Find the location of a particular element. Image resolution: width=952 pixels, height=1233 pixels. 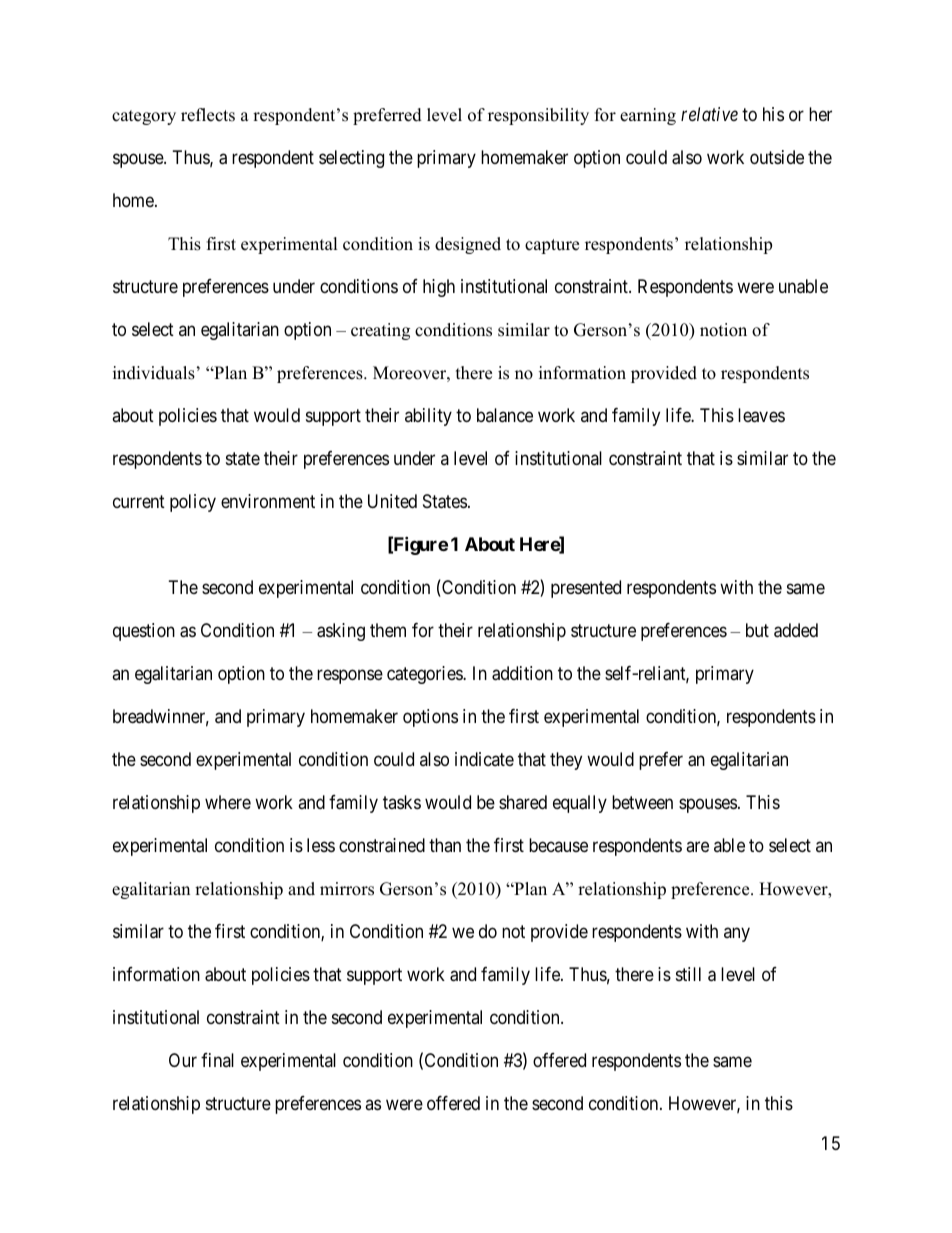

leaves is located at coordinates (761, 415).
